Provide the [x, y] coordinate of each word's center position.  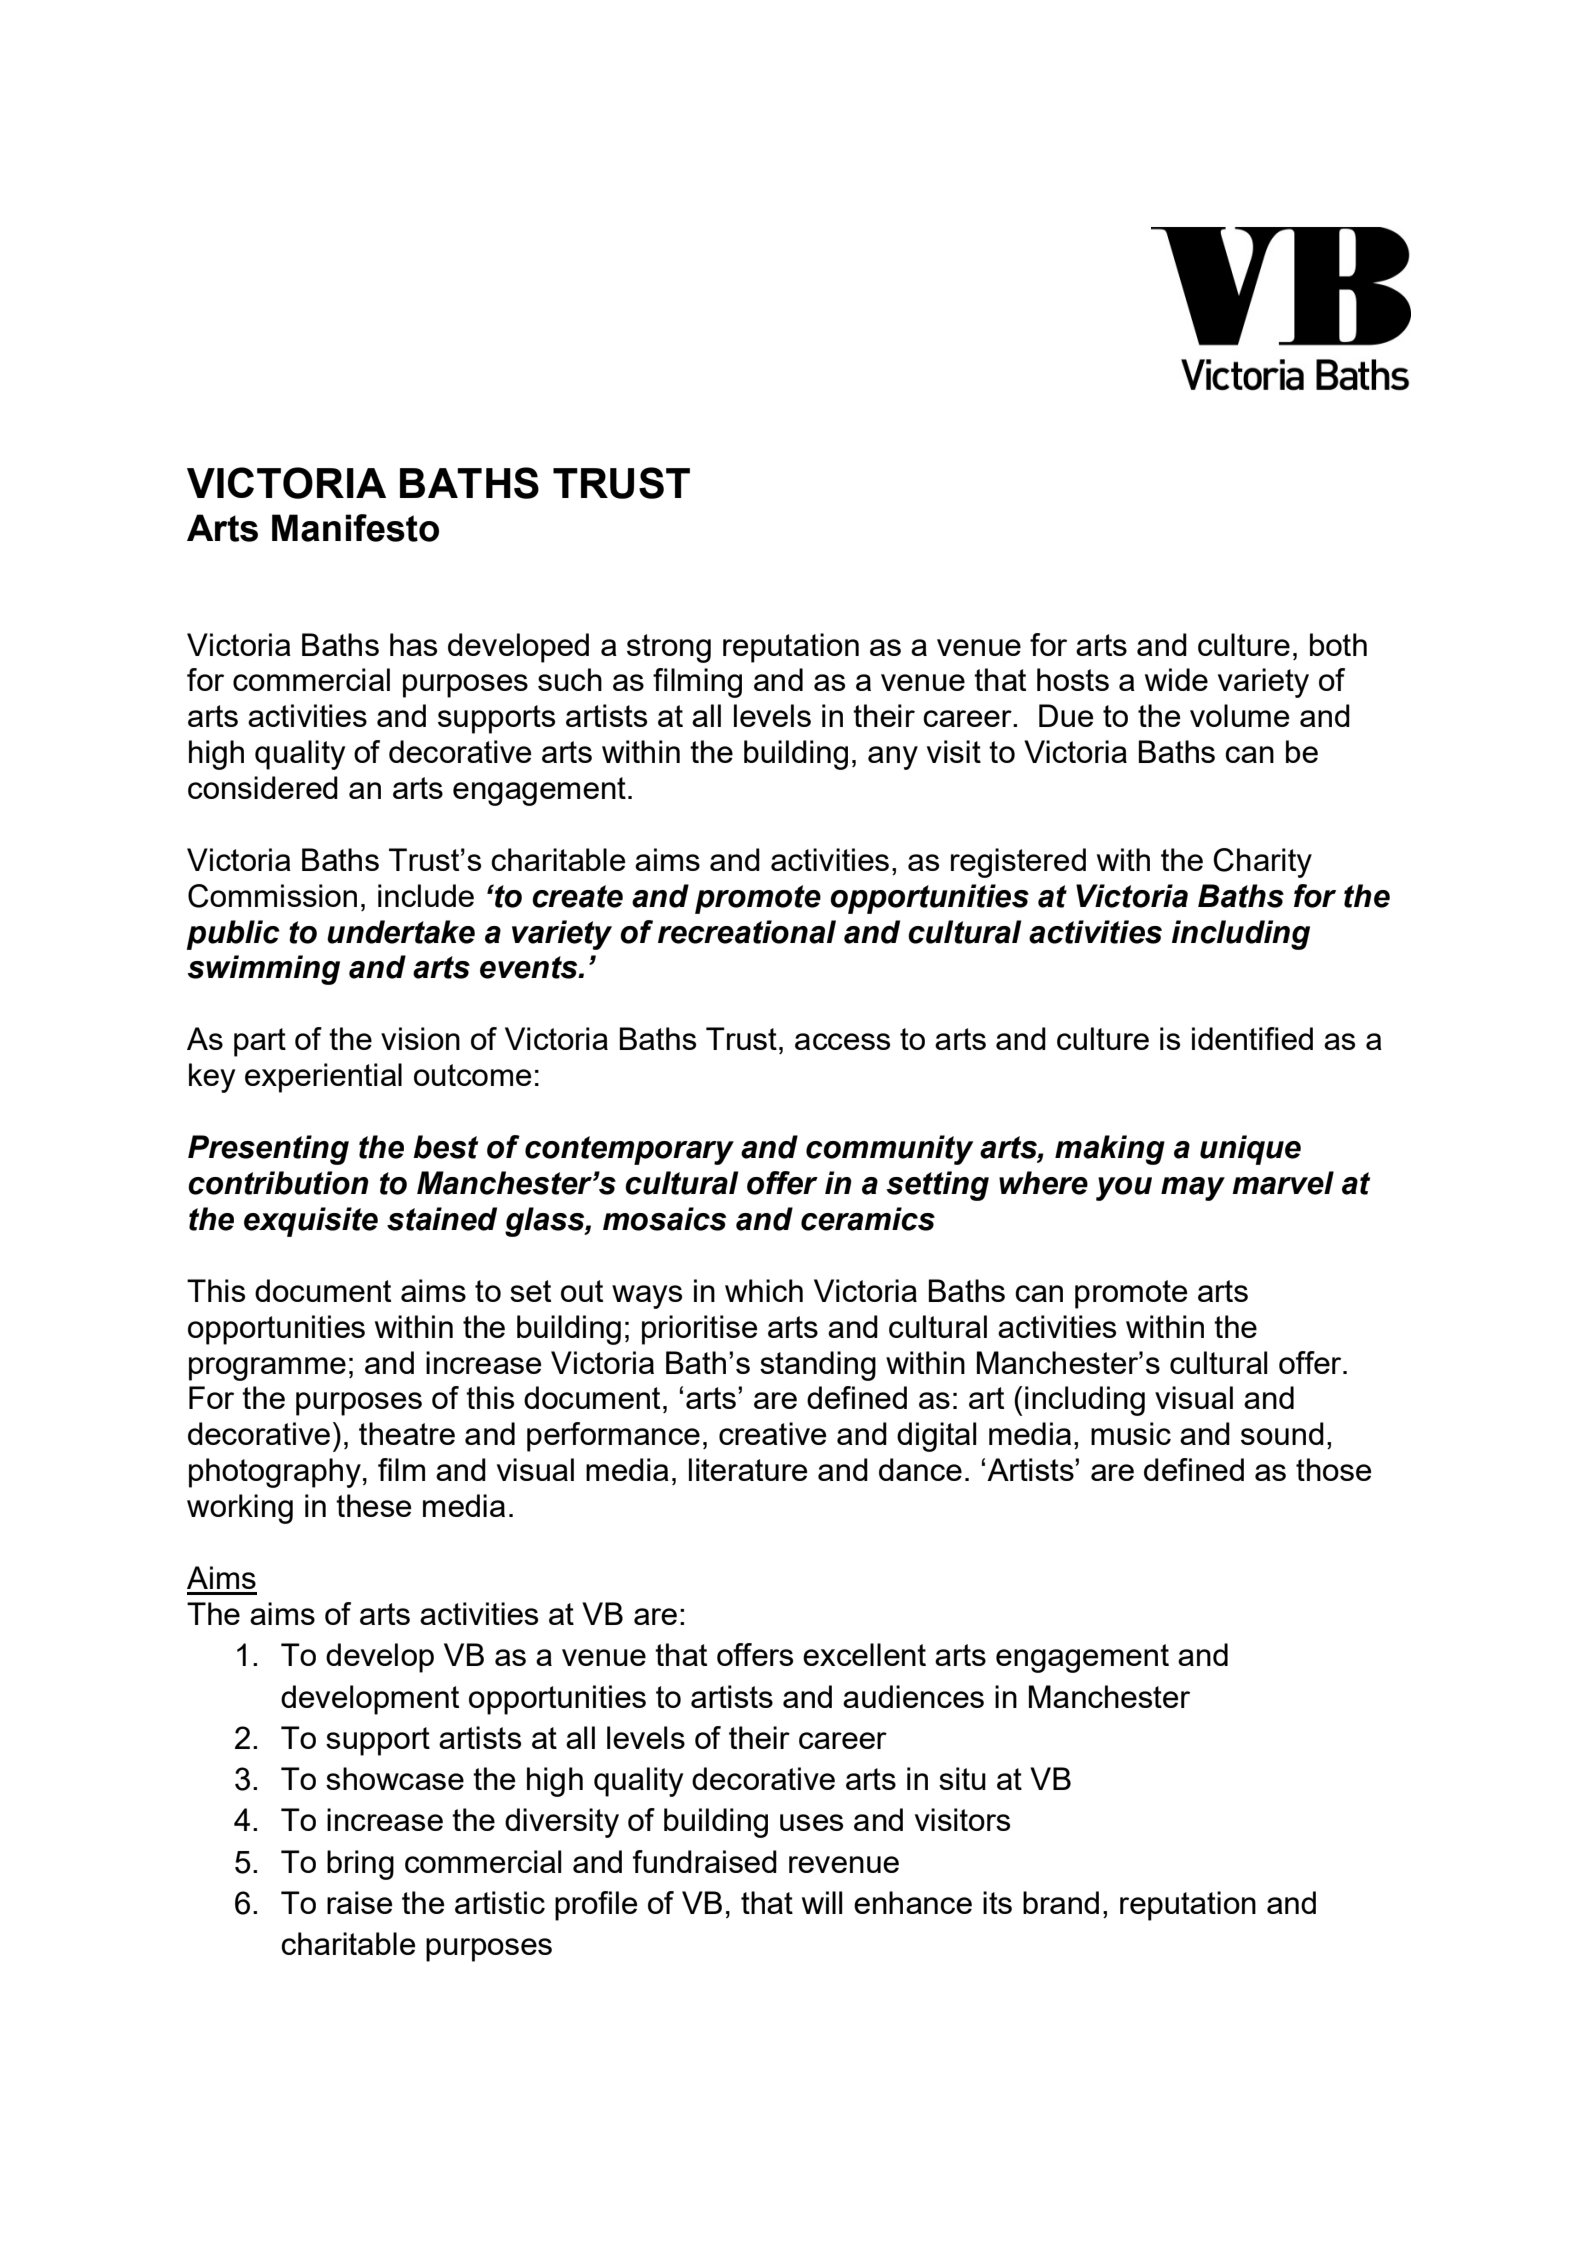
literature [748, 1469]
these [373, 1505]
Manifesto [355, 528]
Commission [272, 896]
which [764, 1290]
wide [1176, 679]
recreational [747, 932]
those [1333, 1469]
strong [669, 648]
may [1193, 1189]
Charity [1262, 863]
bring [360, 1865]
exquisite [311, 1222]
